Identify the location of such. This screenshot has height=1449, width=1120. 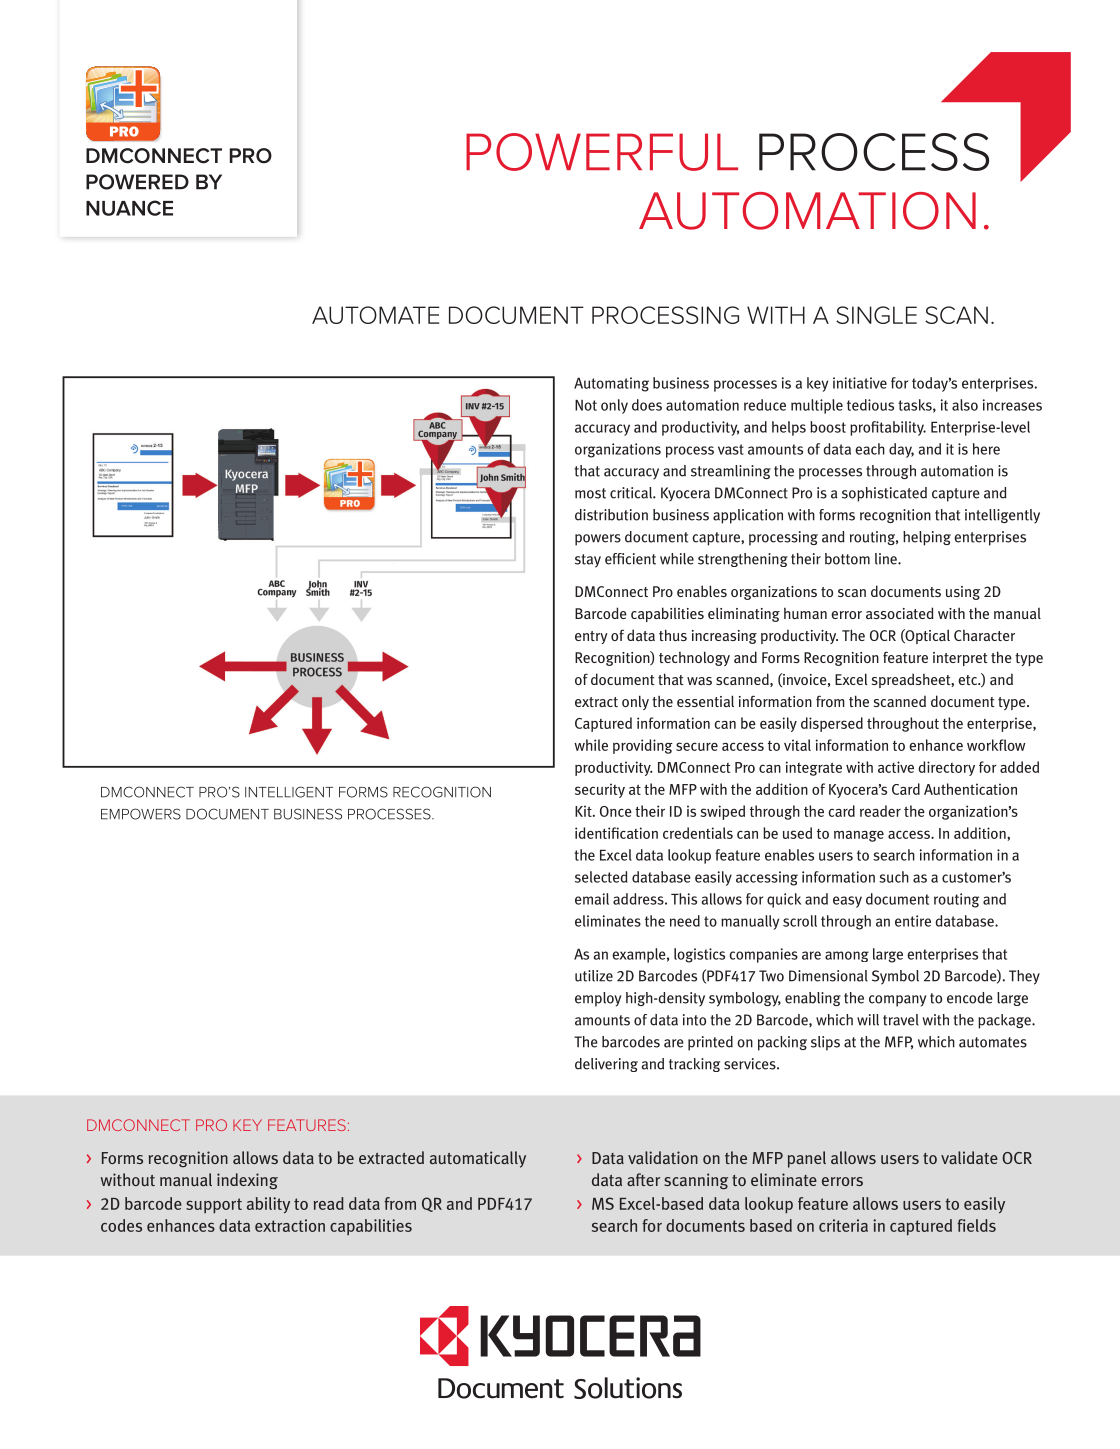
(894, 877).
